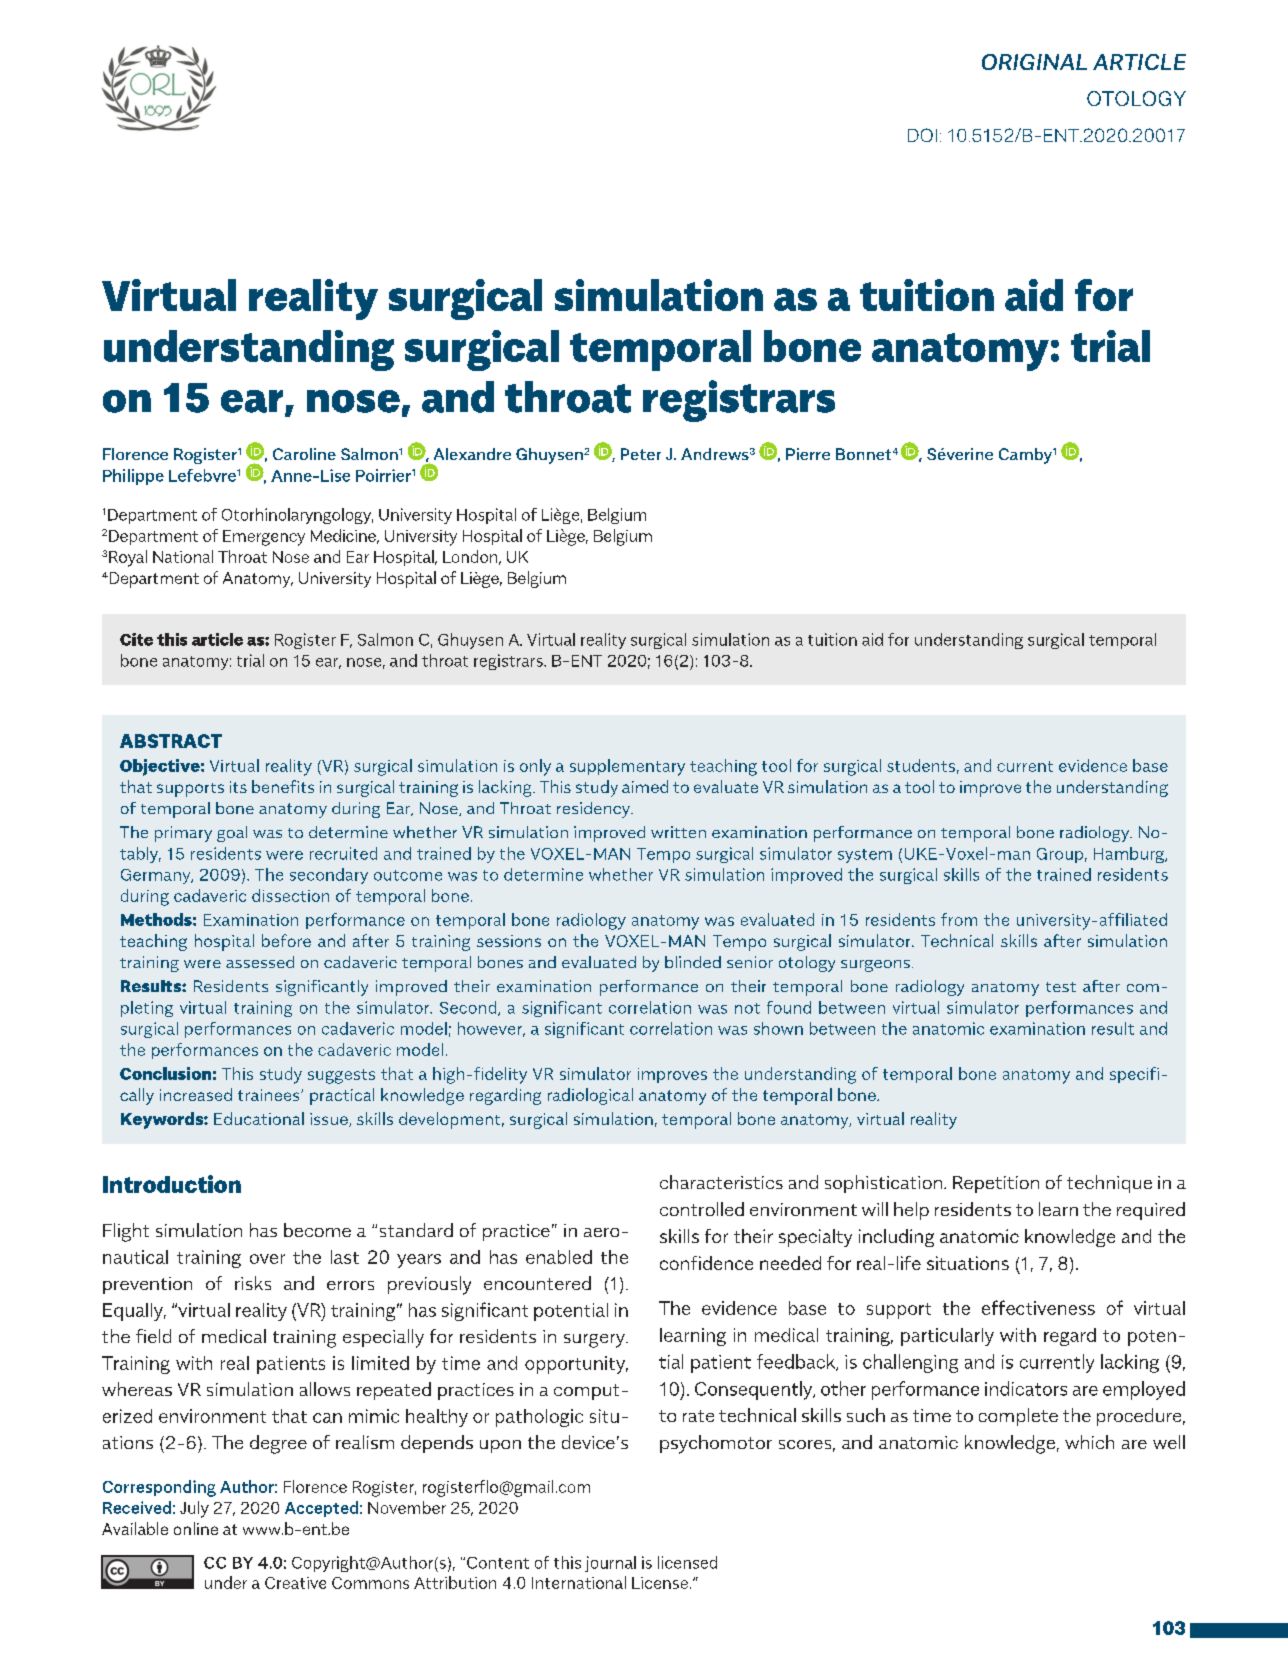 The height and width of the image is (1678, 1288). What do you see at coordinates (922, 135) in the image?
I see `DOI` at bounding box center [922, 135].
